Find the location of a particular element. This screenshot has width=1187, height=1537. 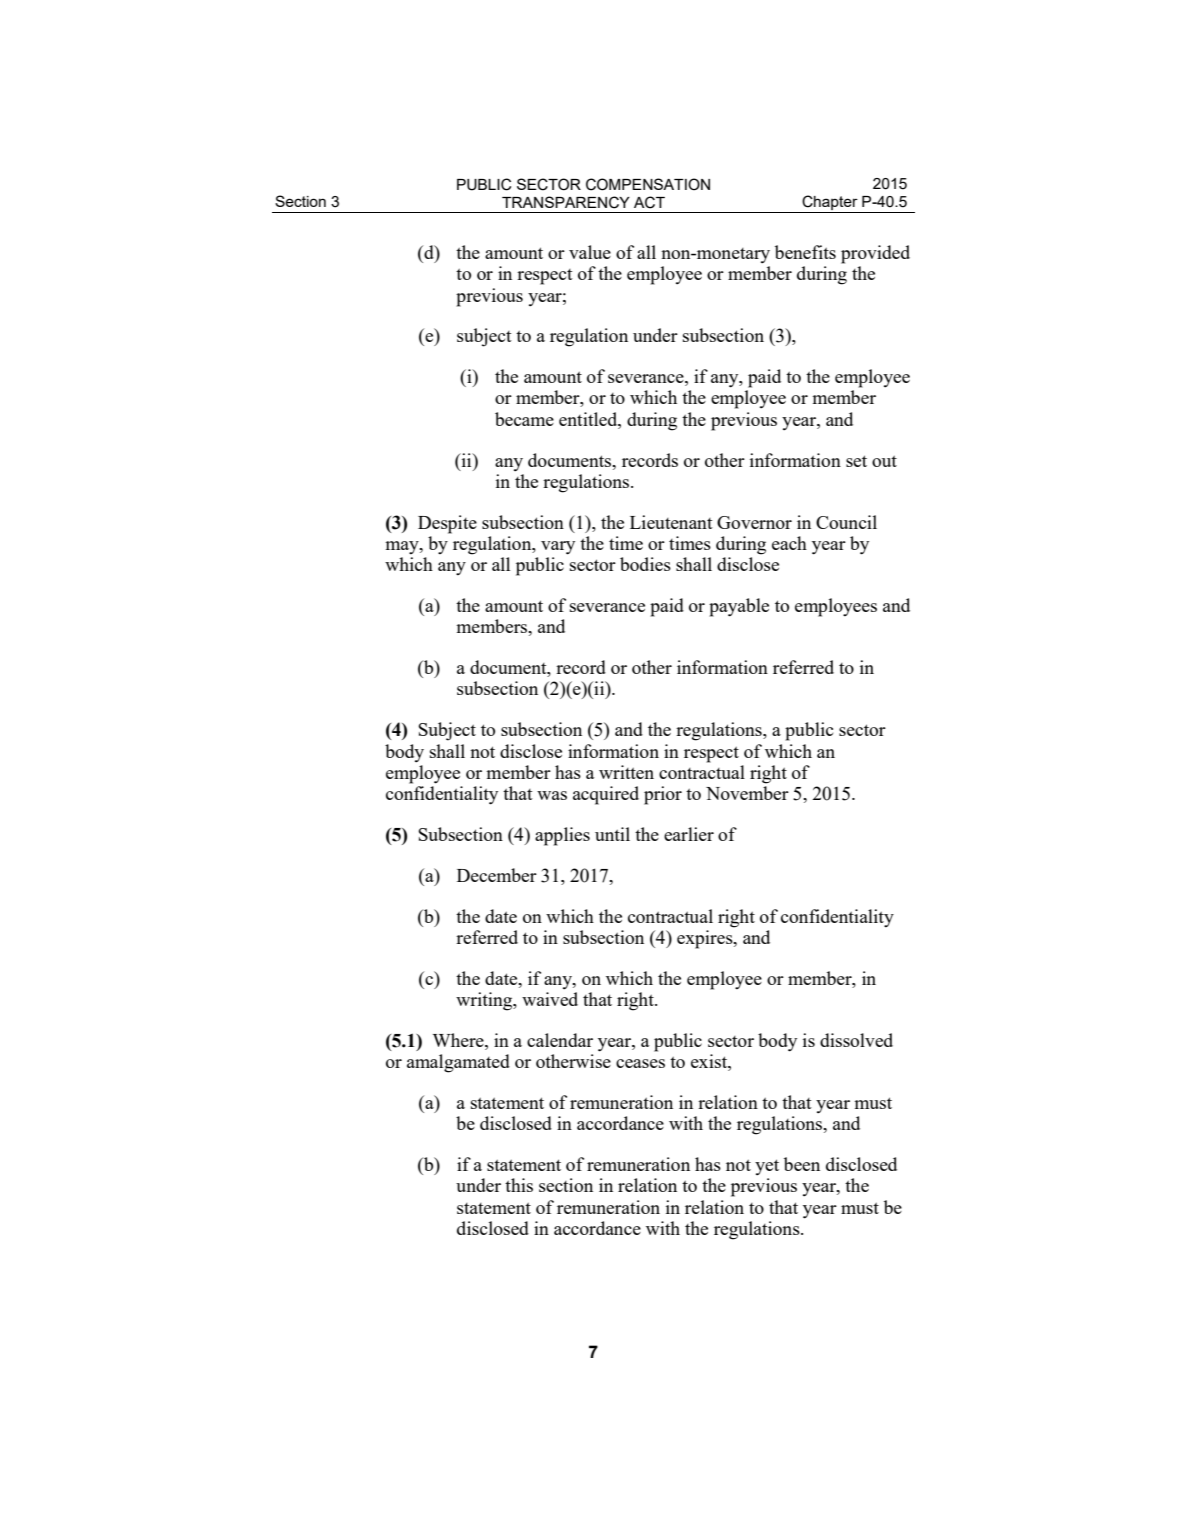

written is located at coordinates (626, 772).
